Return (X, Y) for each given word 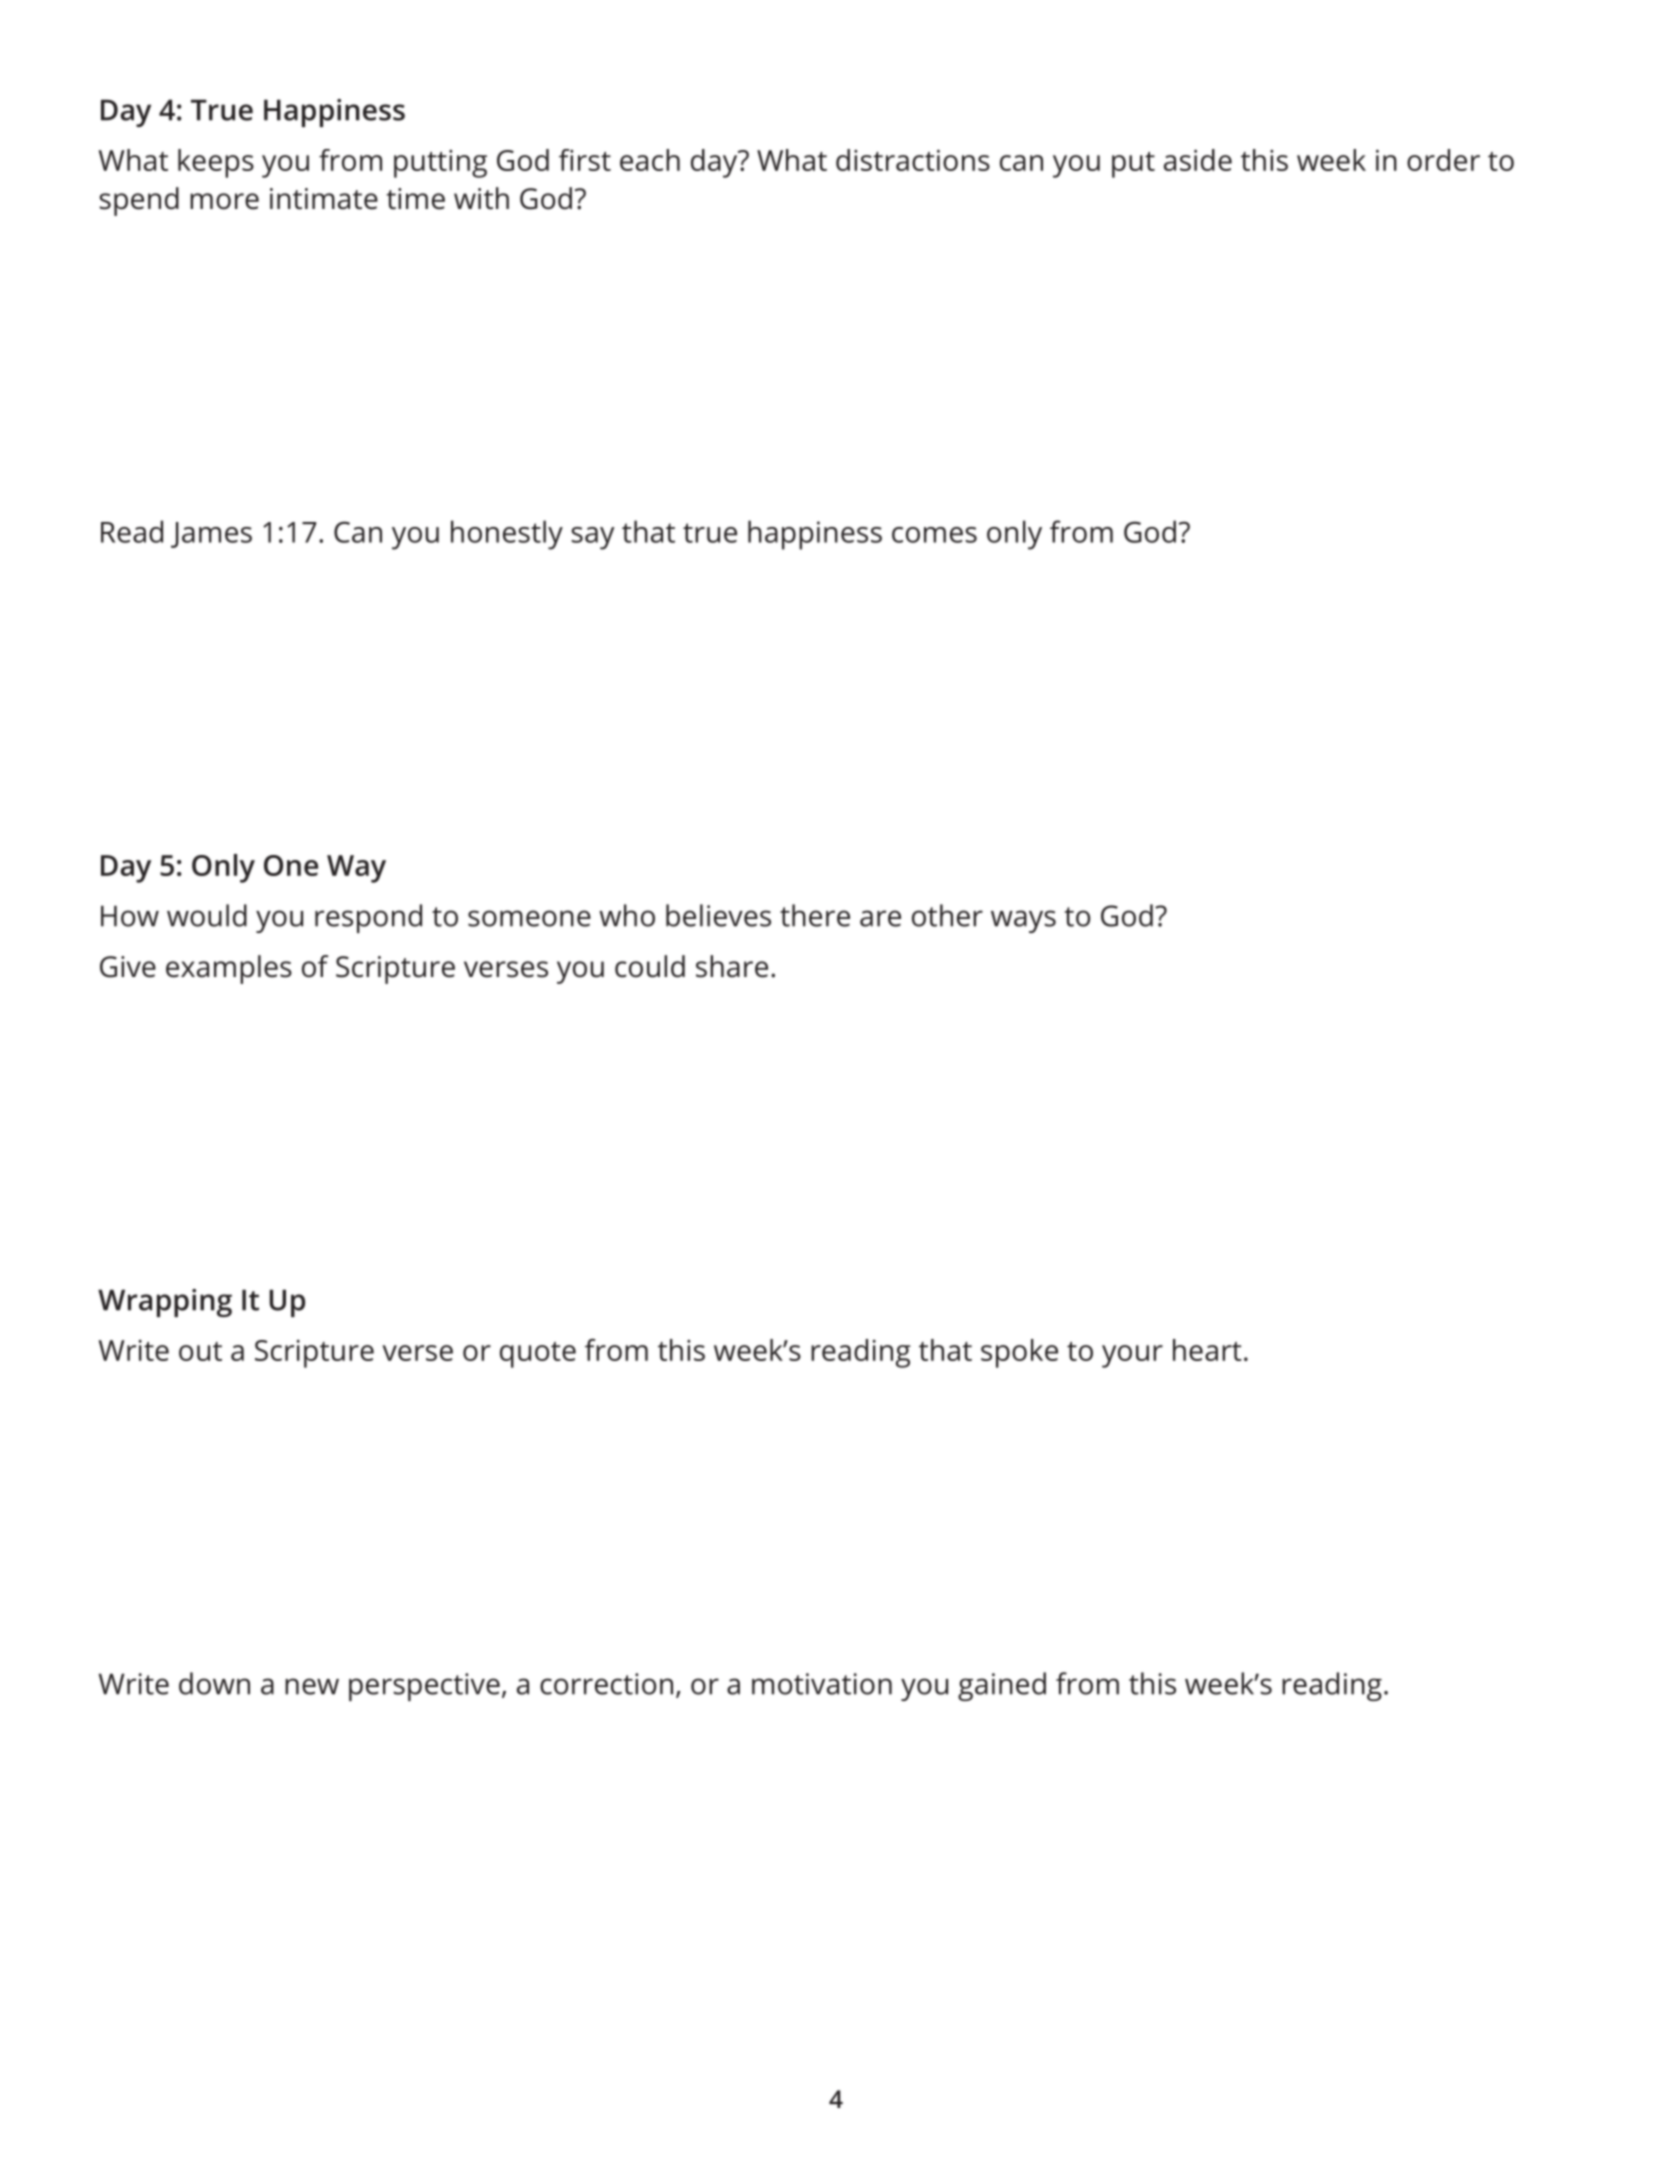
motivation (822, 1684)
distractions (913, 160)
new (312, 1686)
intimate (324, 199)
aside (1198, 160)
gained (1002, 1686)
